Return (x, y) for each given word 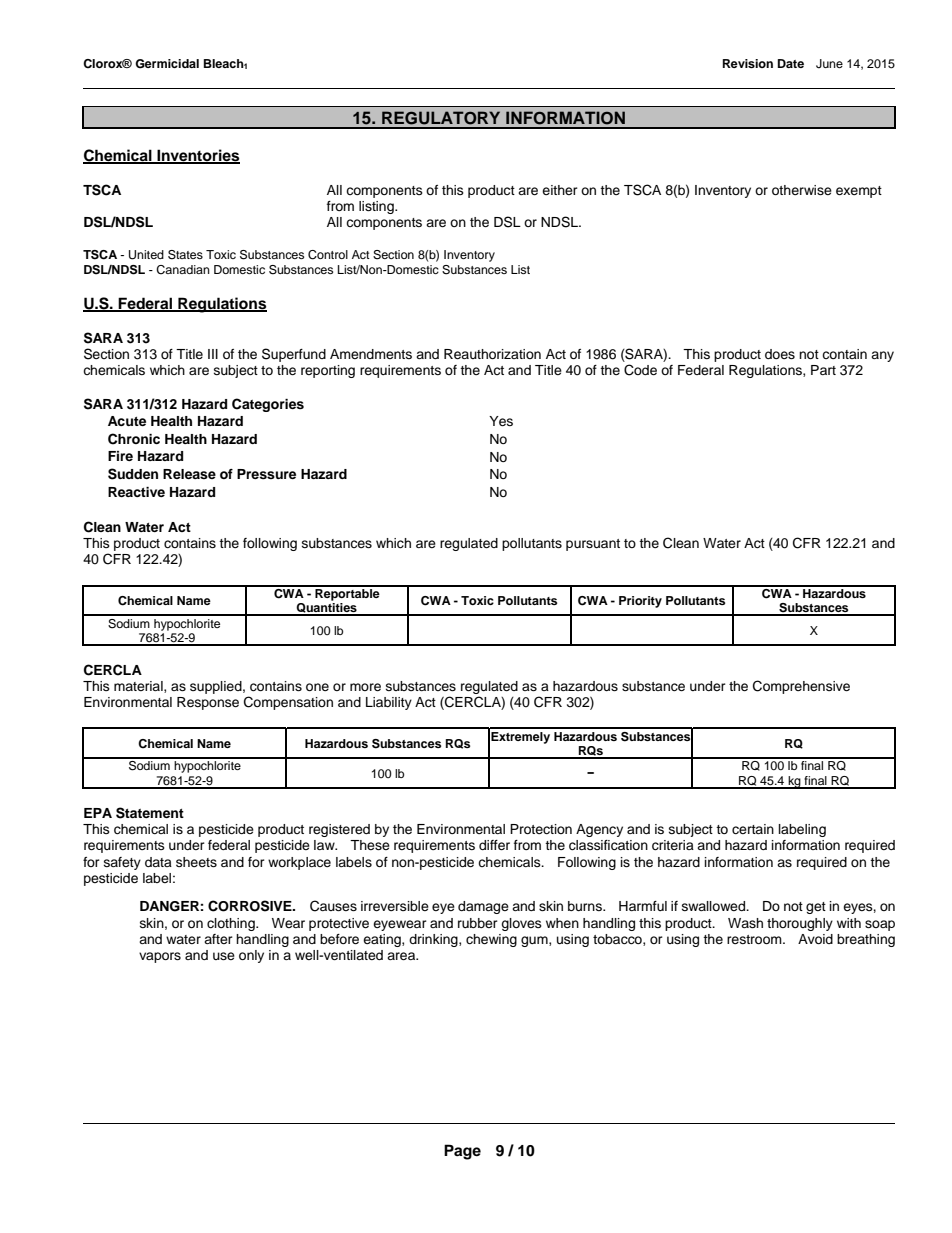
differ (494, 845)
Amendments (371, 354)
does (780, 354)
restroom (755, 939)
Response (208, 703)
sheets (196, 862)
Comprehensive (801, 687)
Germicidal (167, 64)
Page (462, 1152)
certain (753, 829)
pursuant (593, 545)
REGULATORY (441, 118)
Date (791, 63)
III (213, 354)
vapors (160, 957)
